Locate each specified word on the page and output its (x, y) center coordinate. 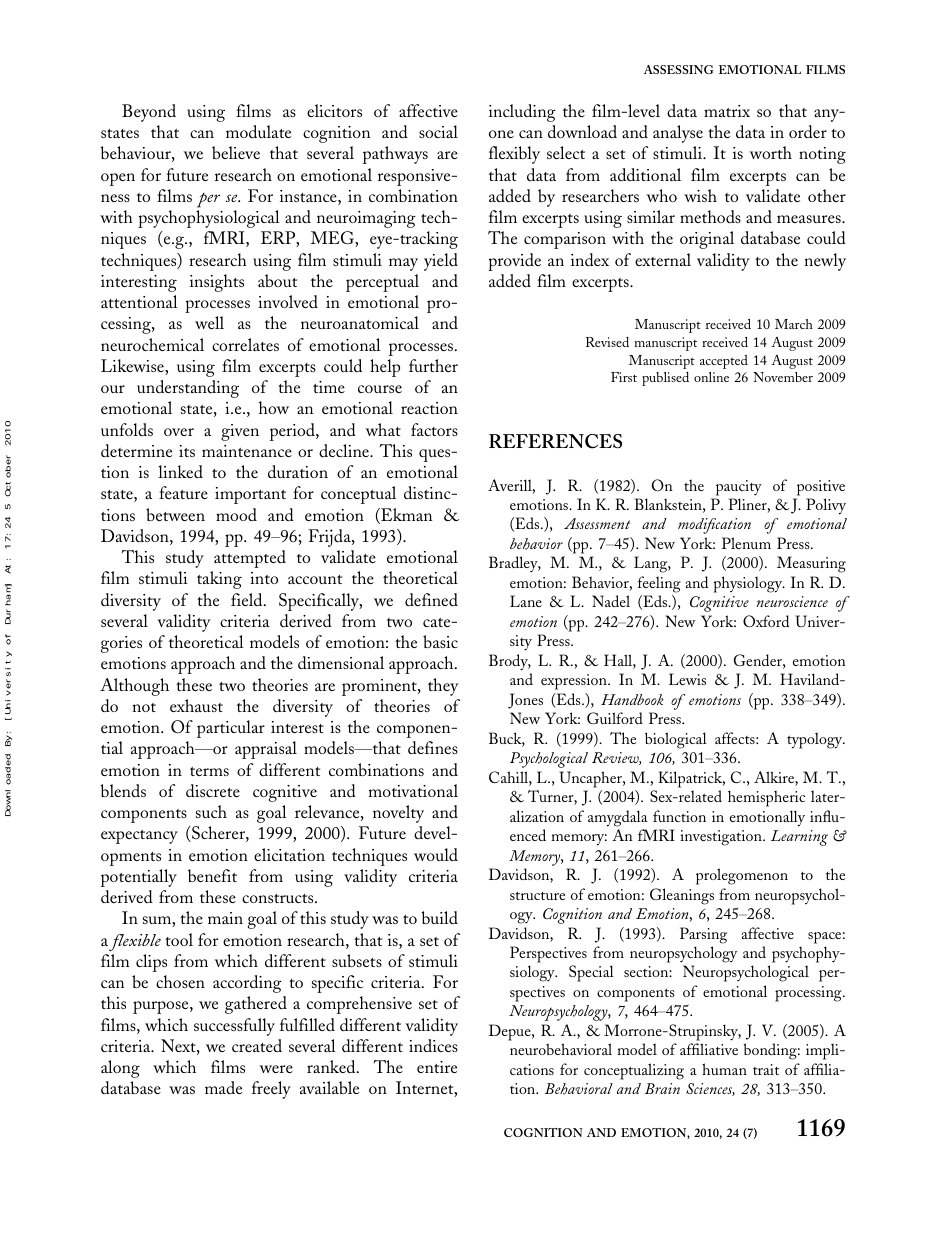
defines (433, 747)
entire (437, 1067)
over (179, 432)
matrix (727, 111)
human (724, 1069)
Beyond (149, 113)
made (223, 1087)
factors (434, 429)
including (522, 113)
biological (676, 740)
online (711, 377)
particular (231, 729)
